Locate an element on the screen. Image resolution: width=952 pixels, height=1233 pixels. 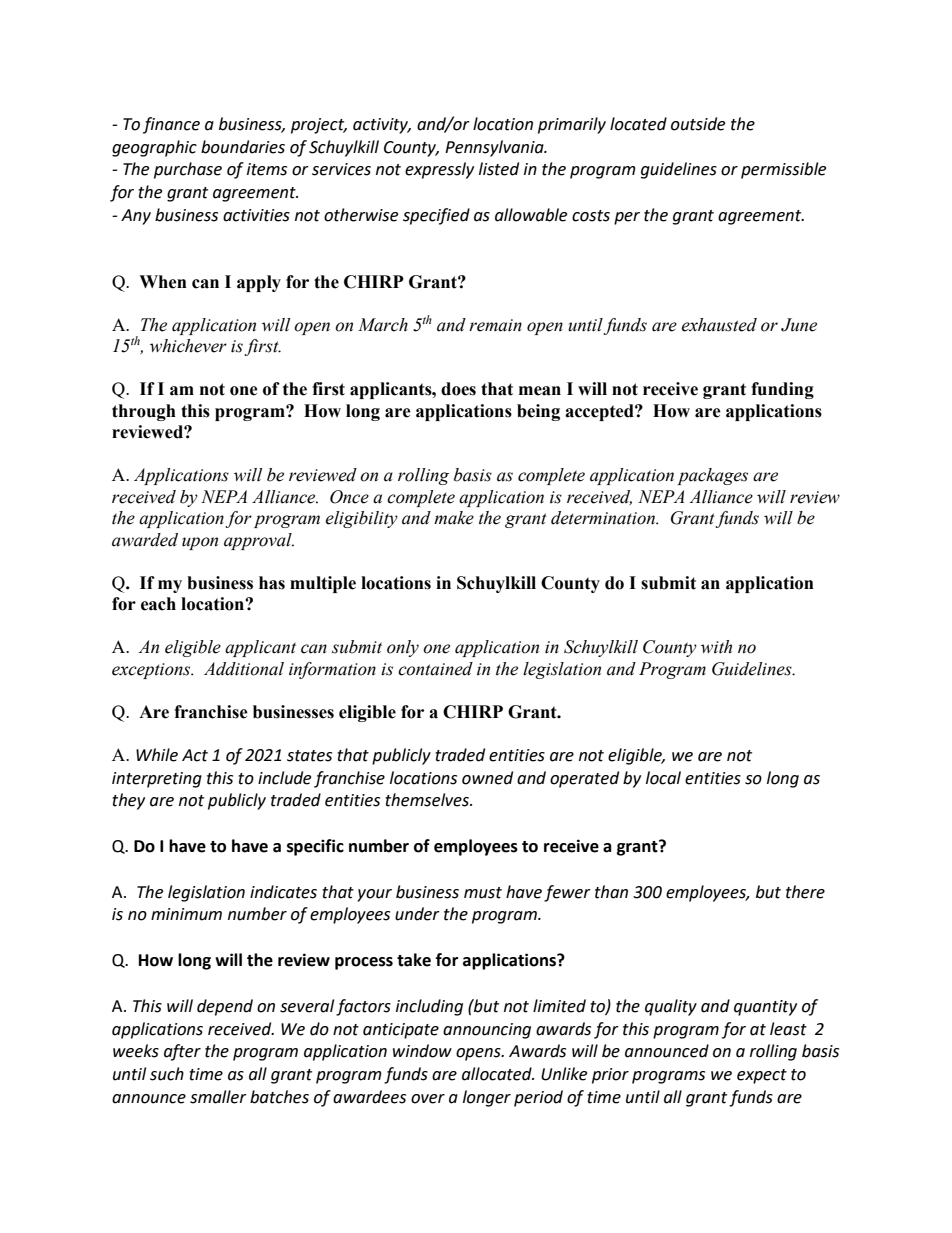
only is located at coordinates (403, 648).
